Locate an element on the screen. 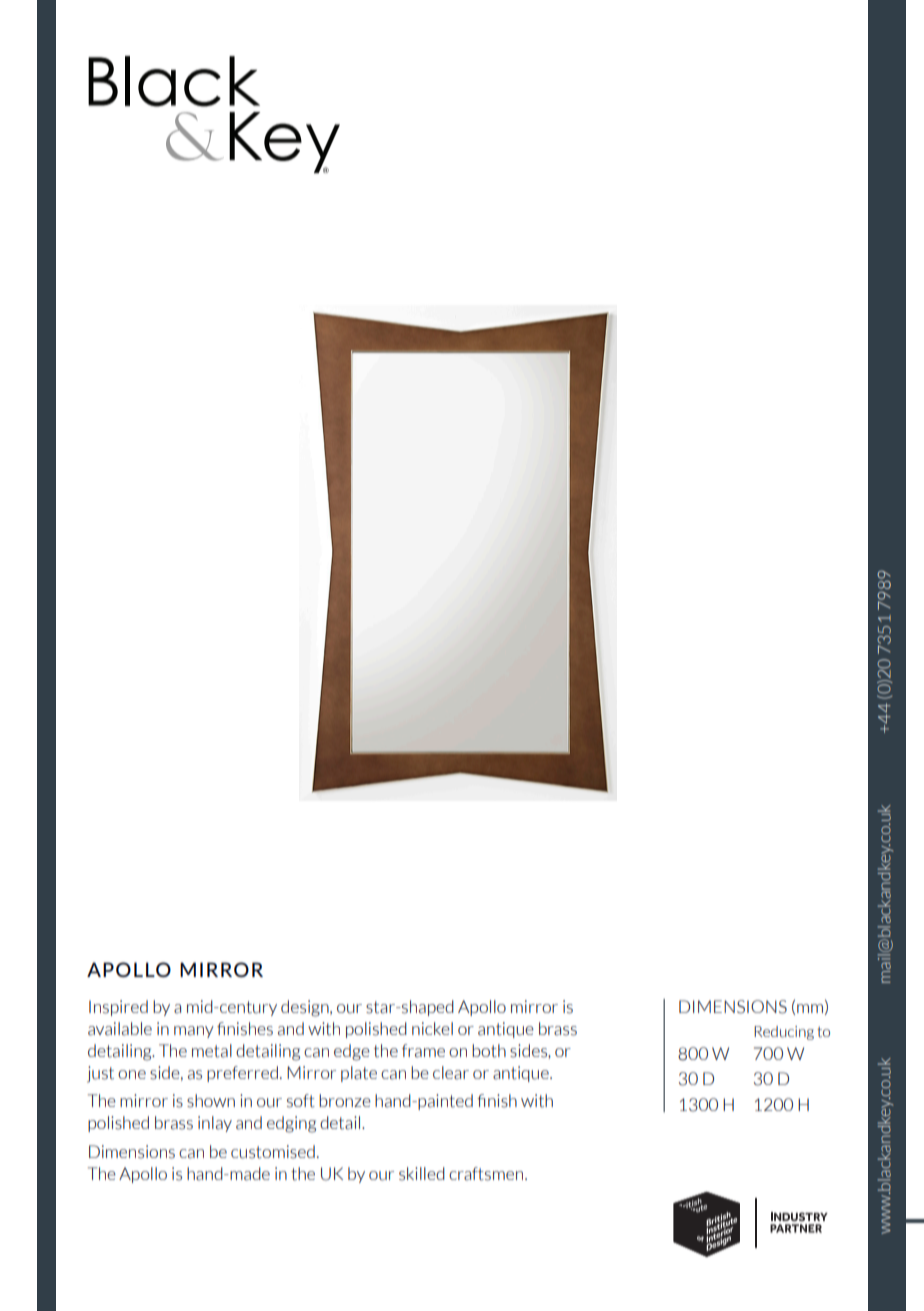  customised is located at coordinates (273, 1152).
